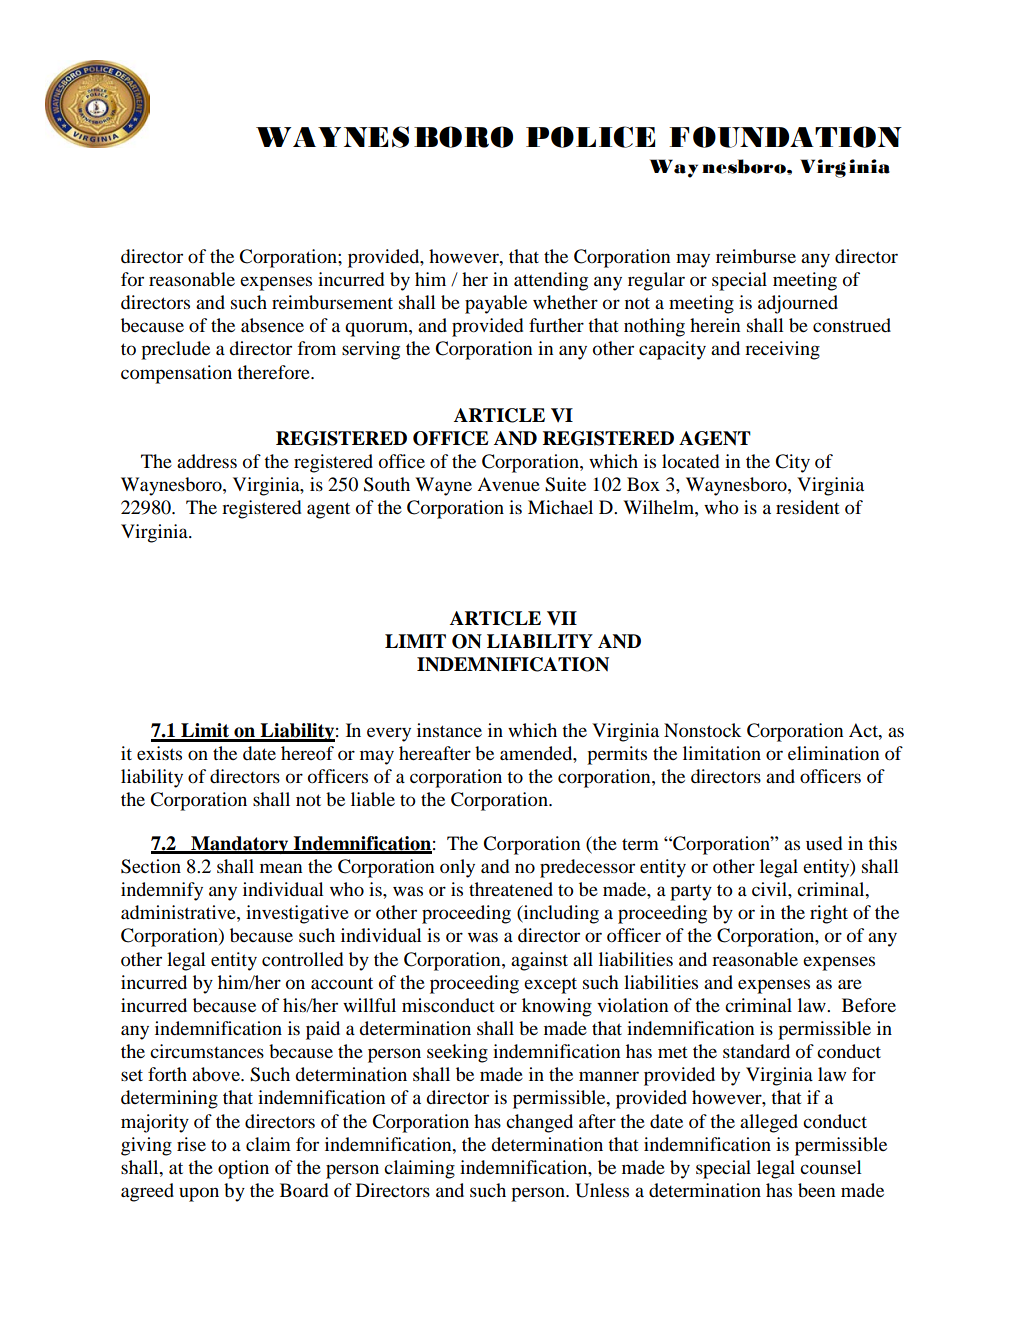 This screenshot has height=1329, width=1027. I want to click on FOUNDATION, so click(785, 137).
